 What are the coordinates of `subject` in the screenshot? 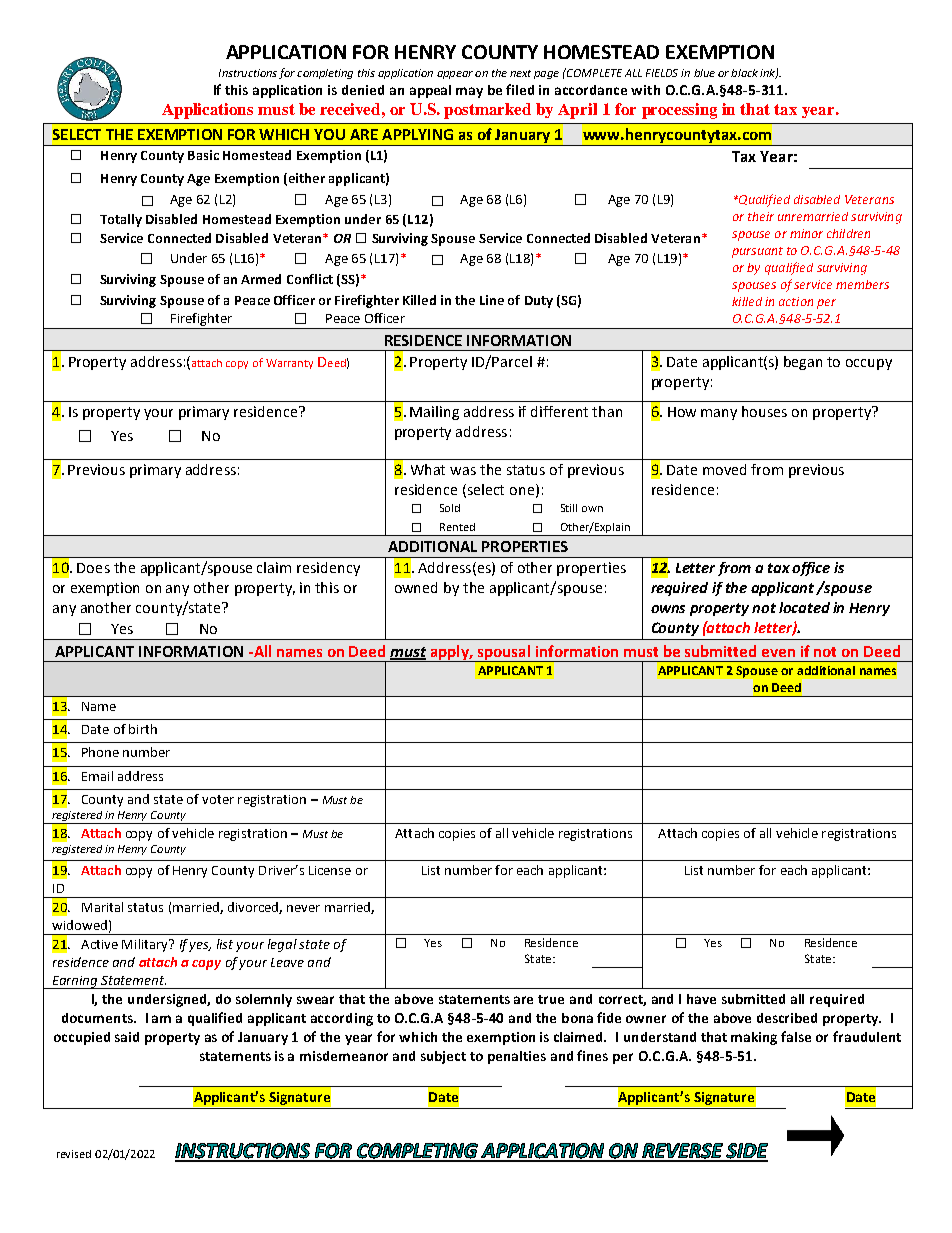 It's located at (443, 1057).
